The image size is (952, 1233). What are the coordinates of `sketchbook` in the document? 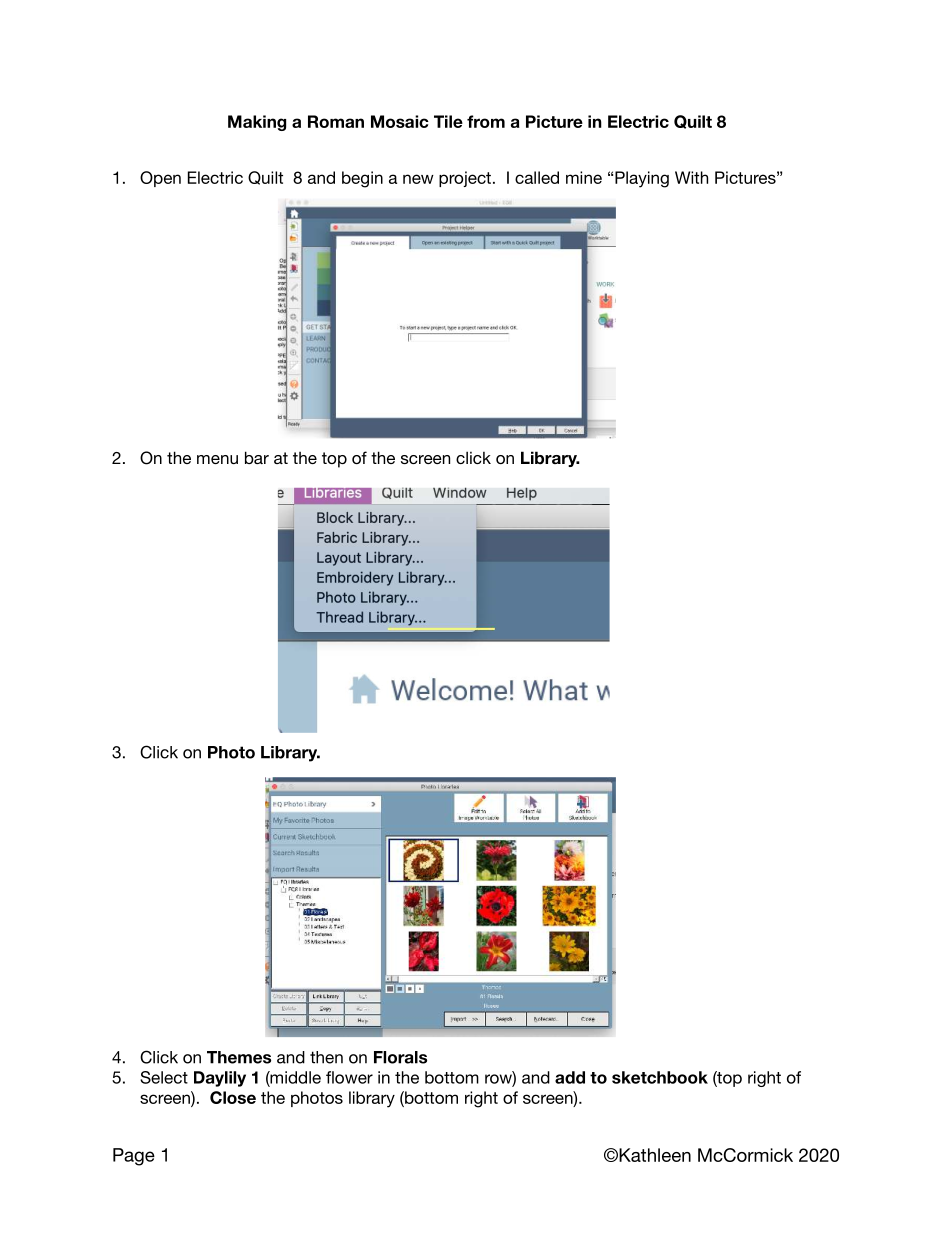 It's located at (660, 1077).
